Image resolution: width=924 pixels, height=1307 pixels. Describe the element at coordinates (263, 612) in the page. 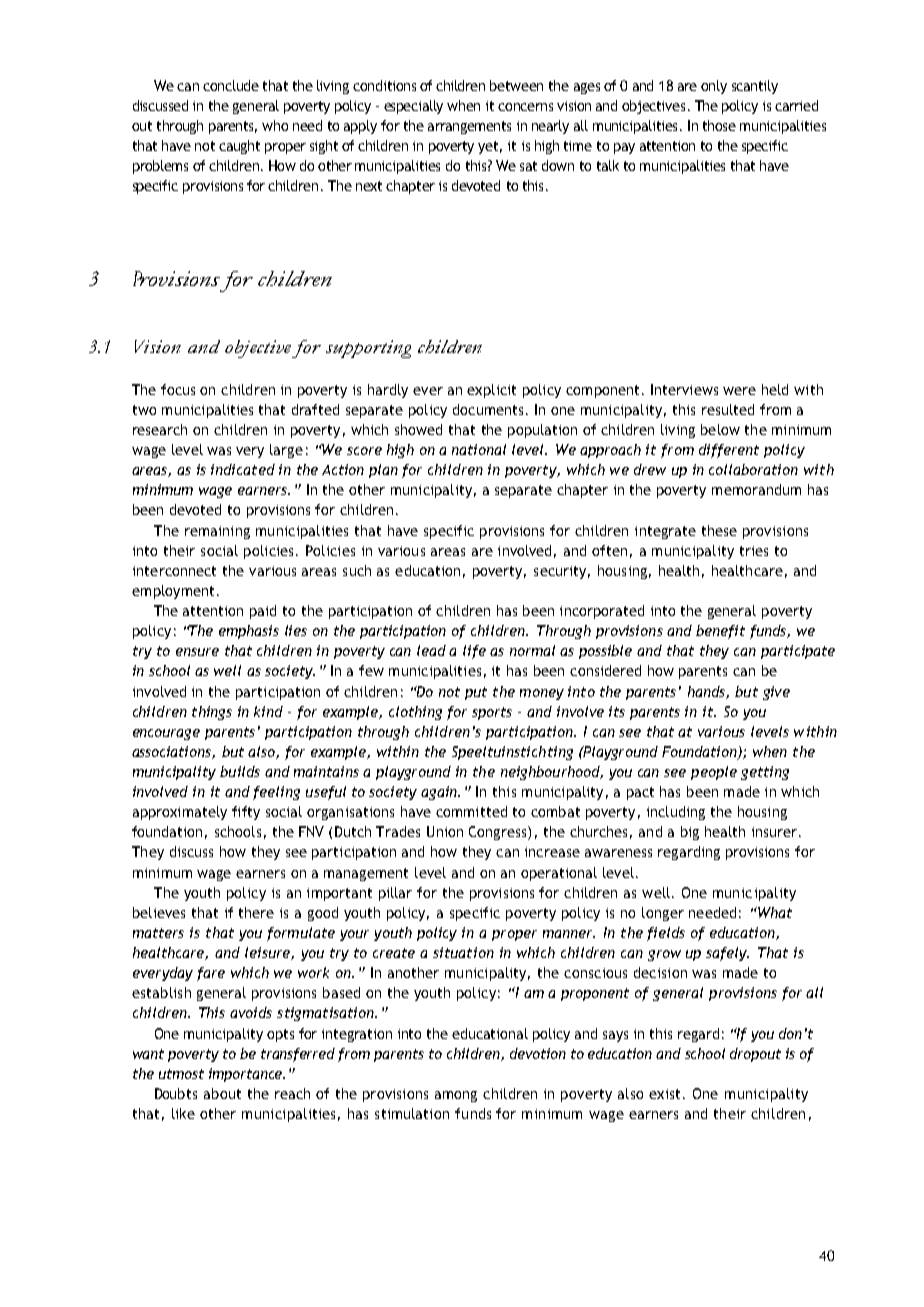

I see `paid` at that location.
